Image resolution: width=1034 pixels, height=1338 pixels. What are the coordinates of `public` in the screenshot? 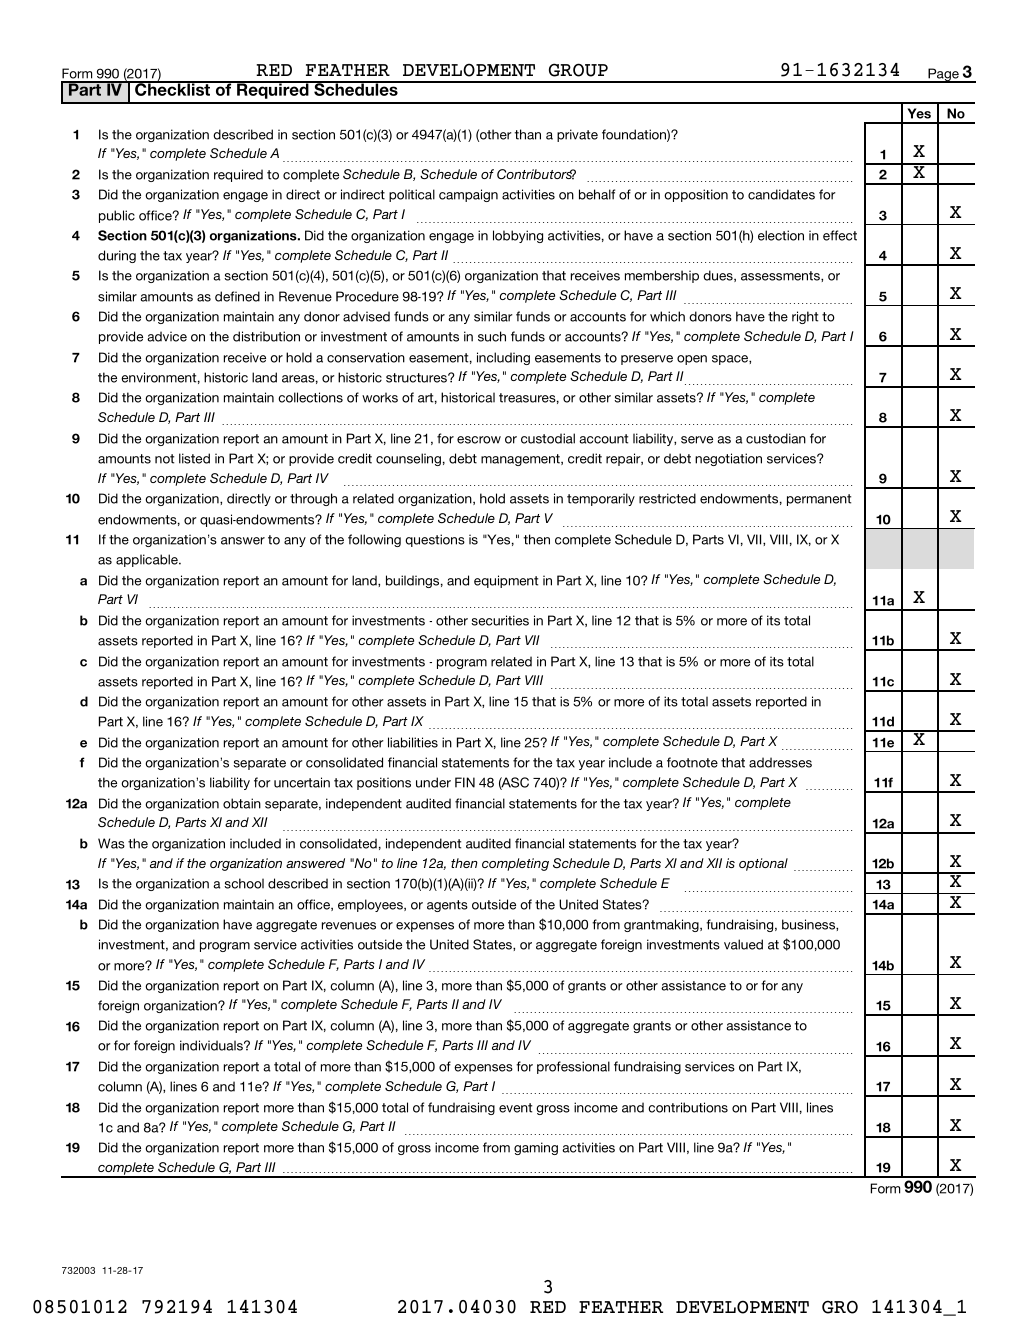 It's located at (117, 216).
